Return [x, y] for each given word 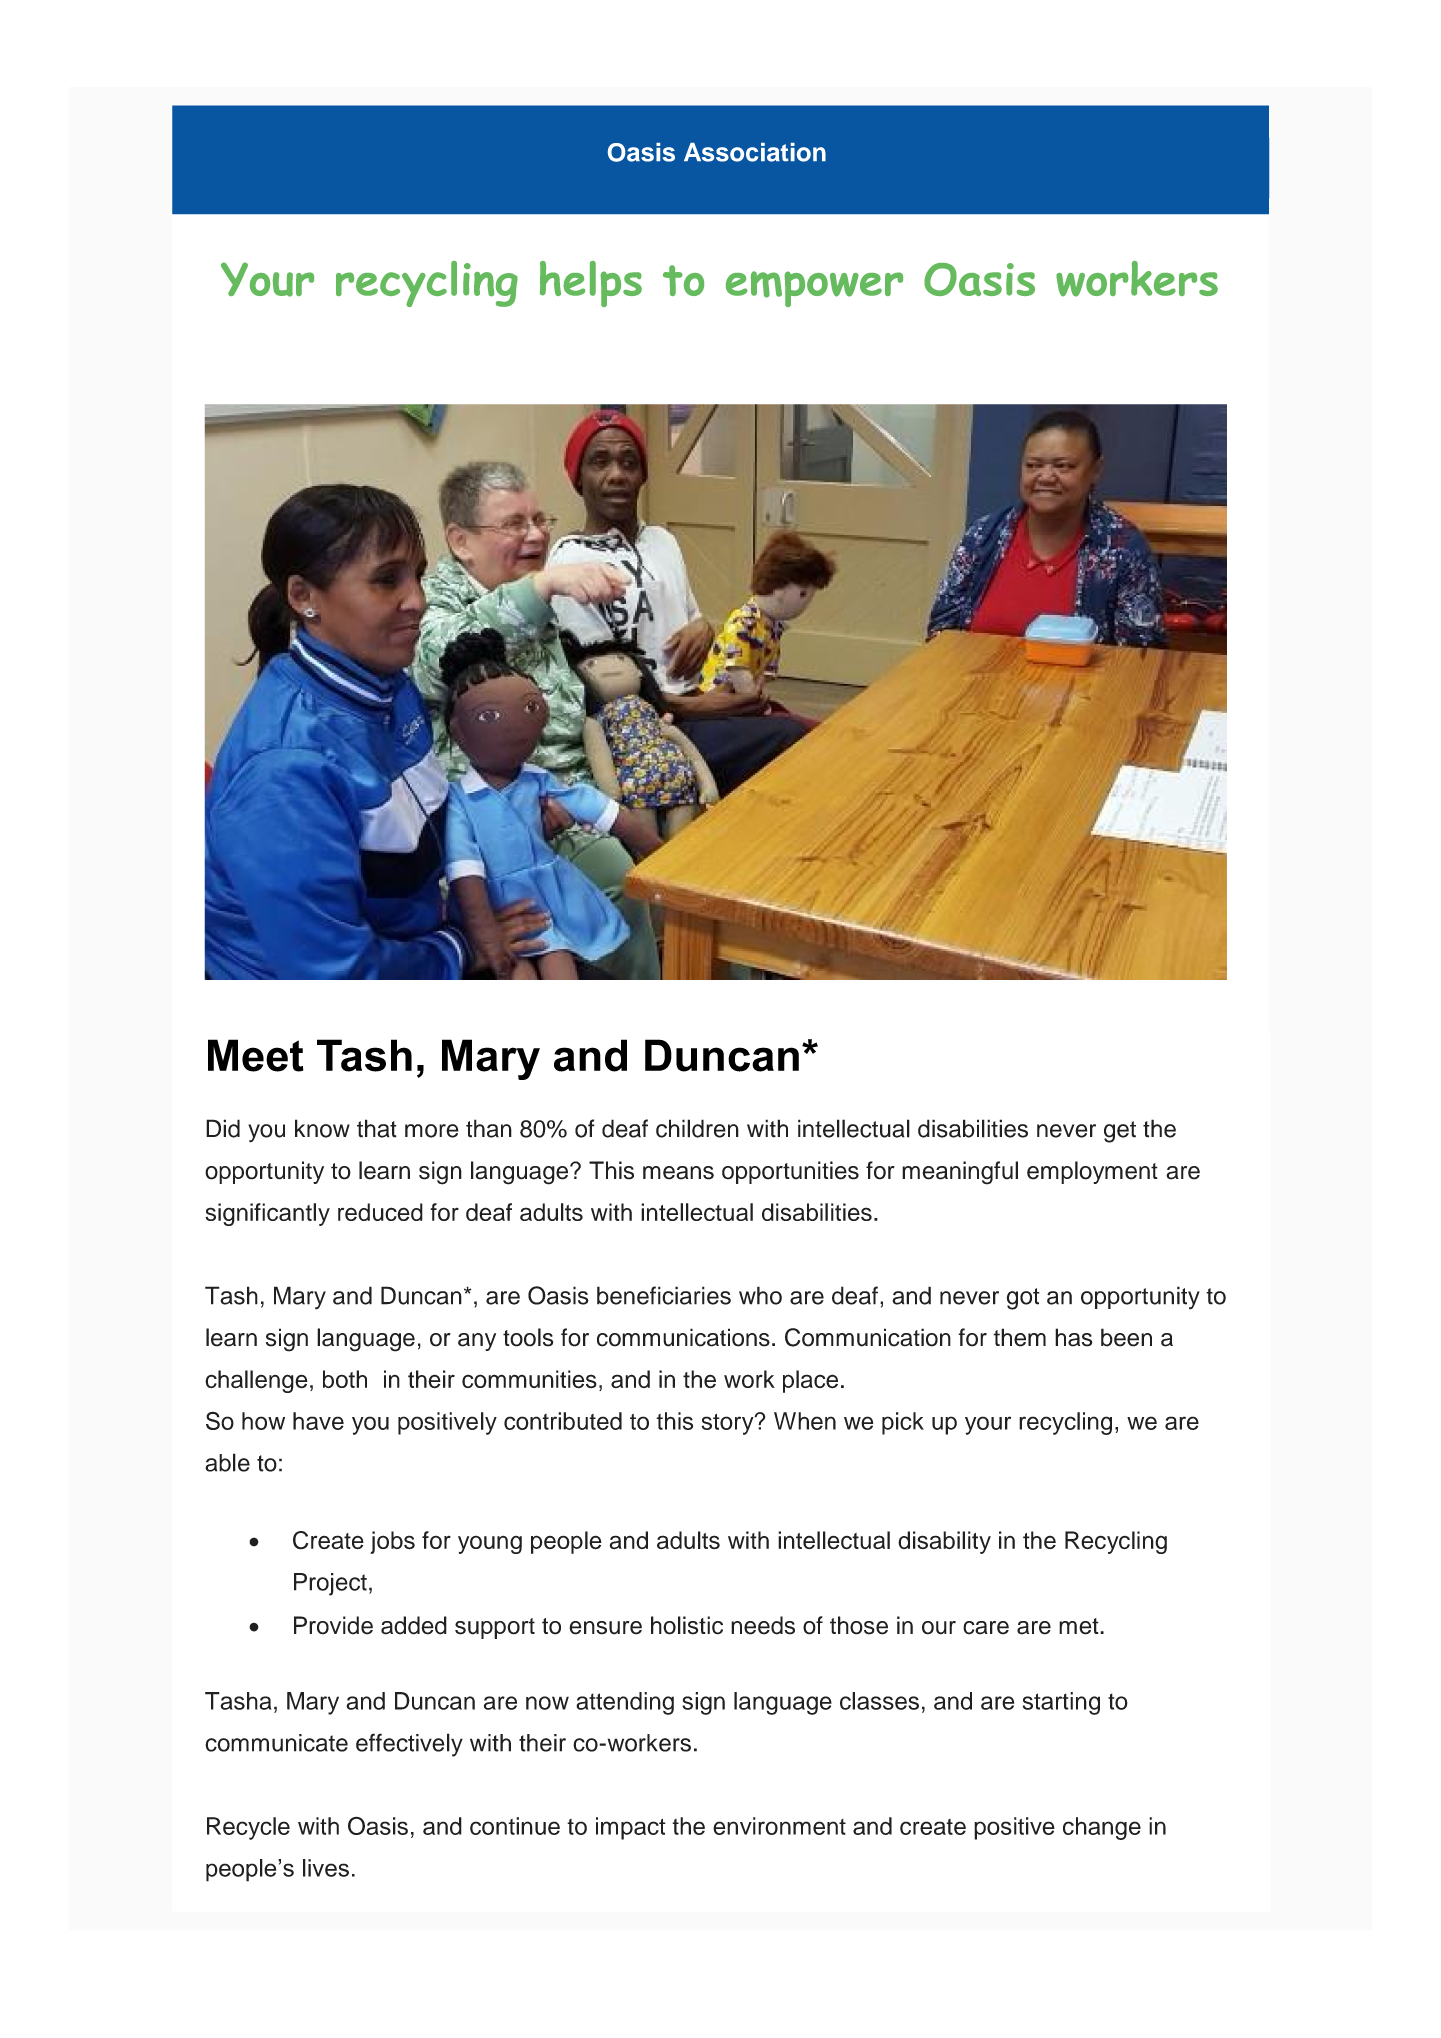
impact [631, 1828]
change [1102, 1828]
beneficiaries [664, 1295]
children [697, 1128]
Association [755, 152]
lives [326, 1868]
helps [591, 284]
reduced [380, 1212]
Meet [256, 1055]
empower [814, 289]
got [1023, 1299]
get [1120, 1132]
